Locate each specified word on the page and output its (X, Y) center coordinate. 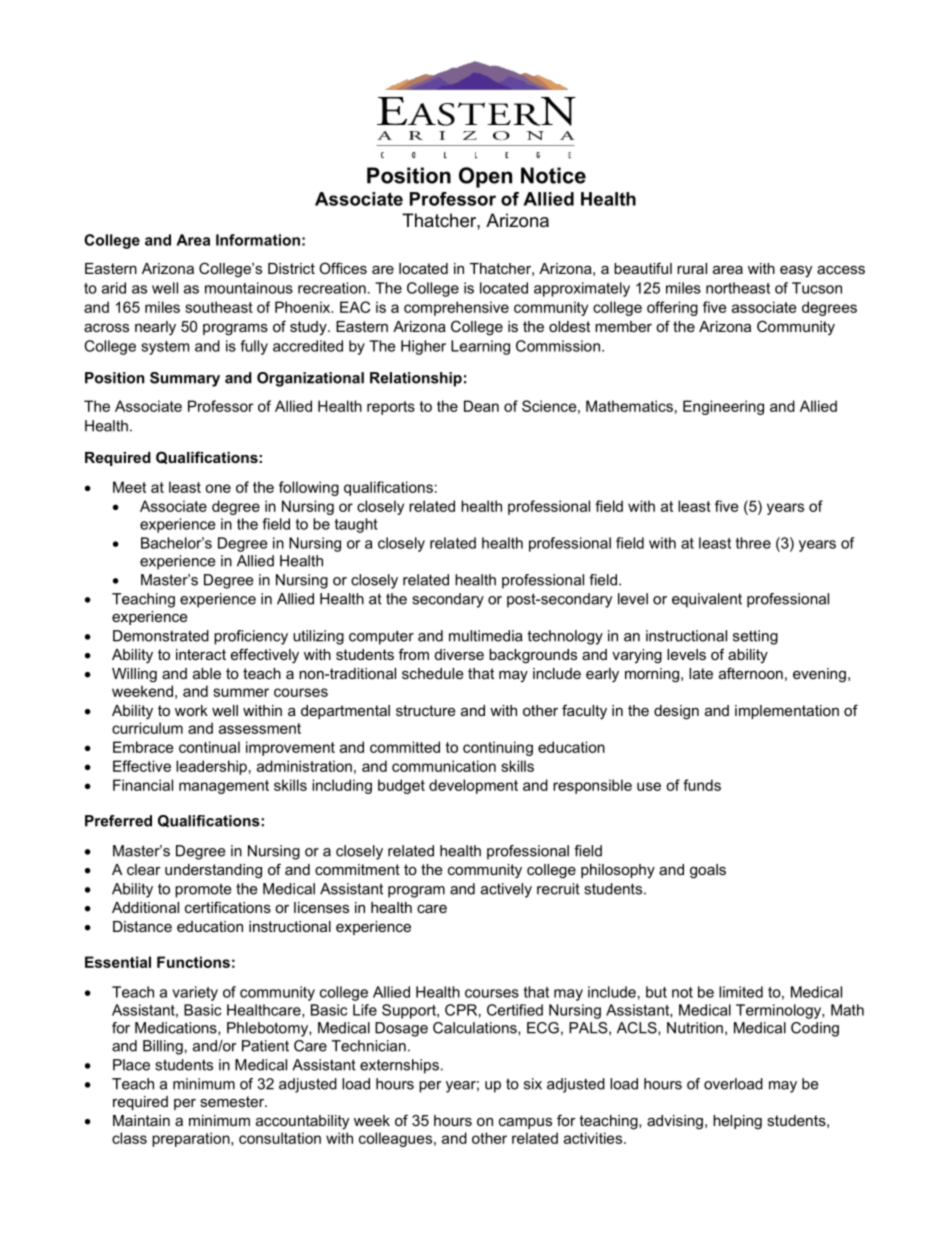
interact (201, 654)
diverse (459, 654)
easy (796, 272)
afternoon (751, 673)
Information (258, 240)
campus (525, 1123)
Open (485, 177)
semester (233, 1101)
